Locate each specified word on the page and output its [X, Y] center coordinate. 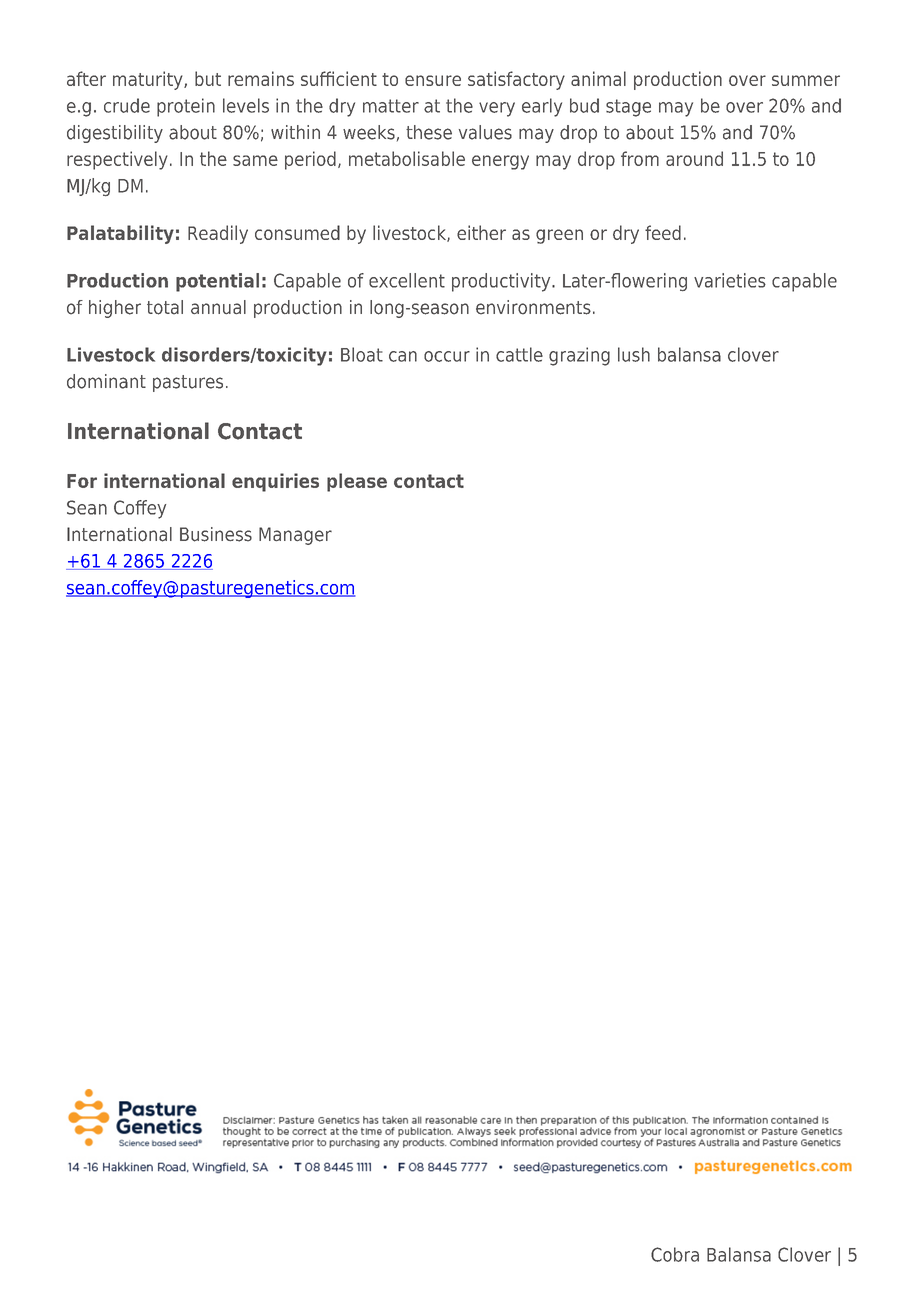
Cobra [675, 1254]
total [165, 307]
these [429, 132]
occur [447, 356]
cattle [519, 354]
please [357, 482]
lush [634, 354]
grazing [579, 356]
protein [186, 107]
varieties [730, 280]
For [82, 481]
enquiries [275, 482]
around [694, 158]
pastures [188, 383]
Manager [295, 536]
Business [216, 534]
